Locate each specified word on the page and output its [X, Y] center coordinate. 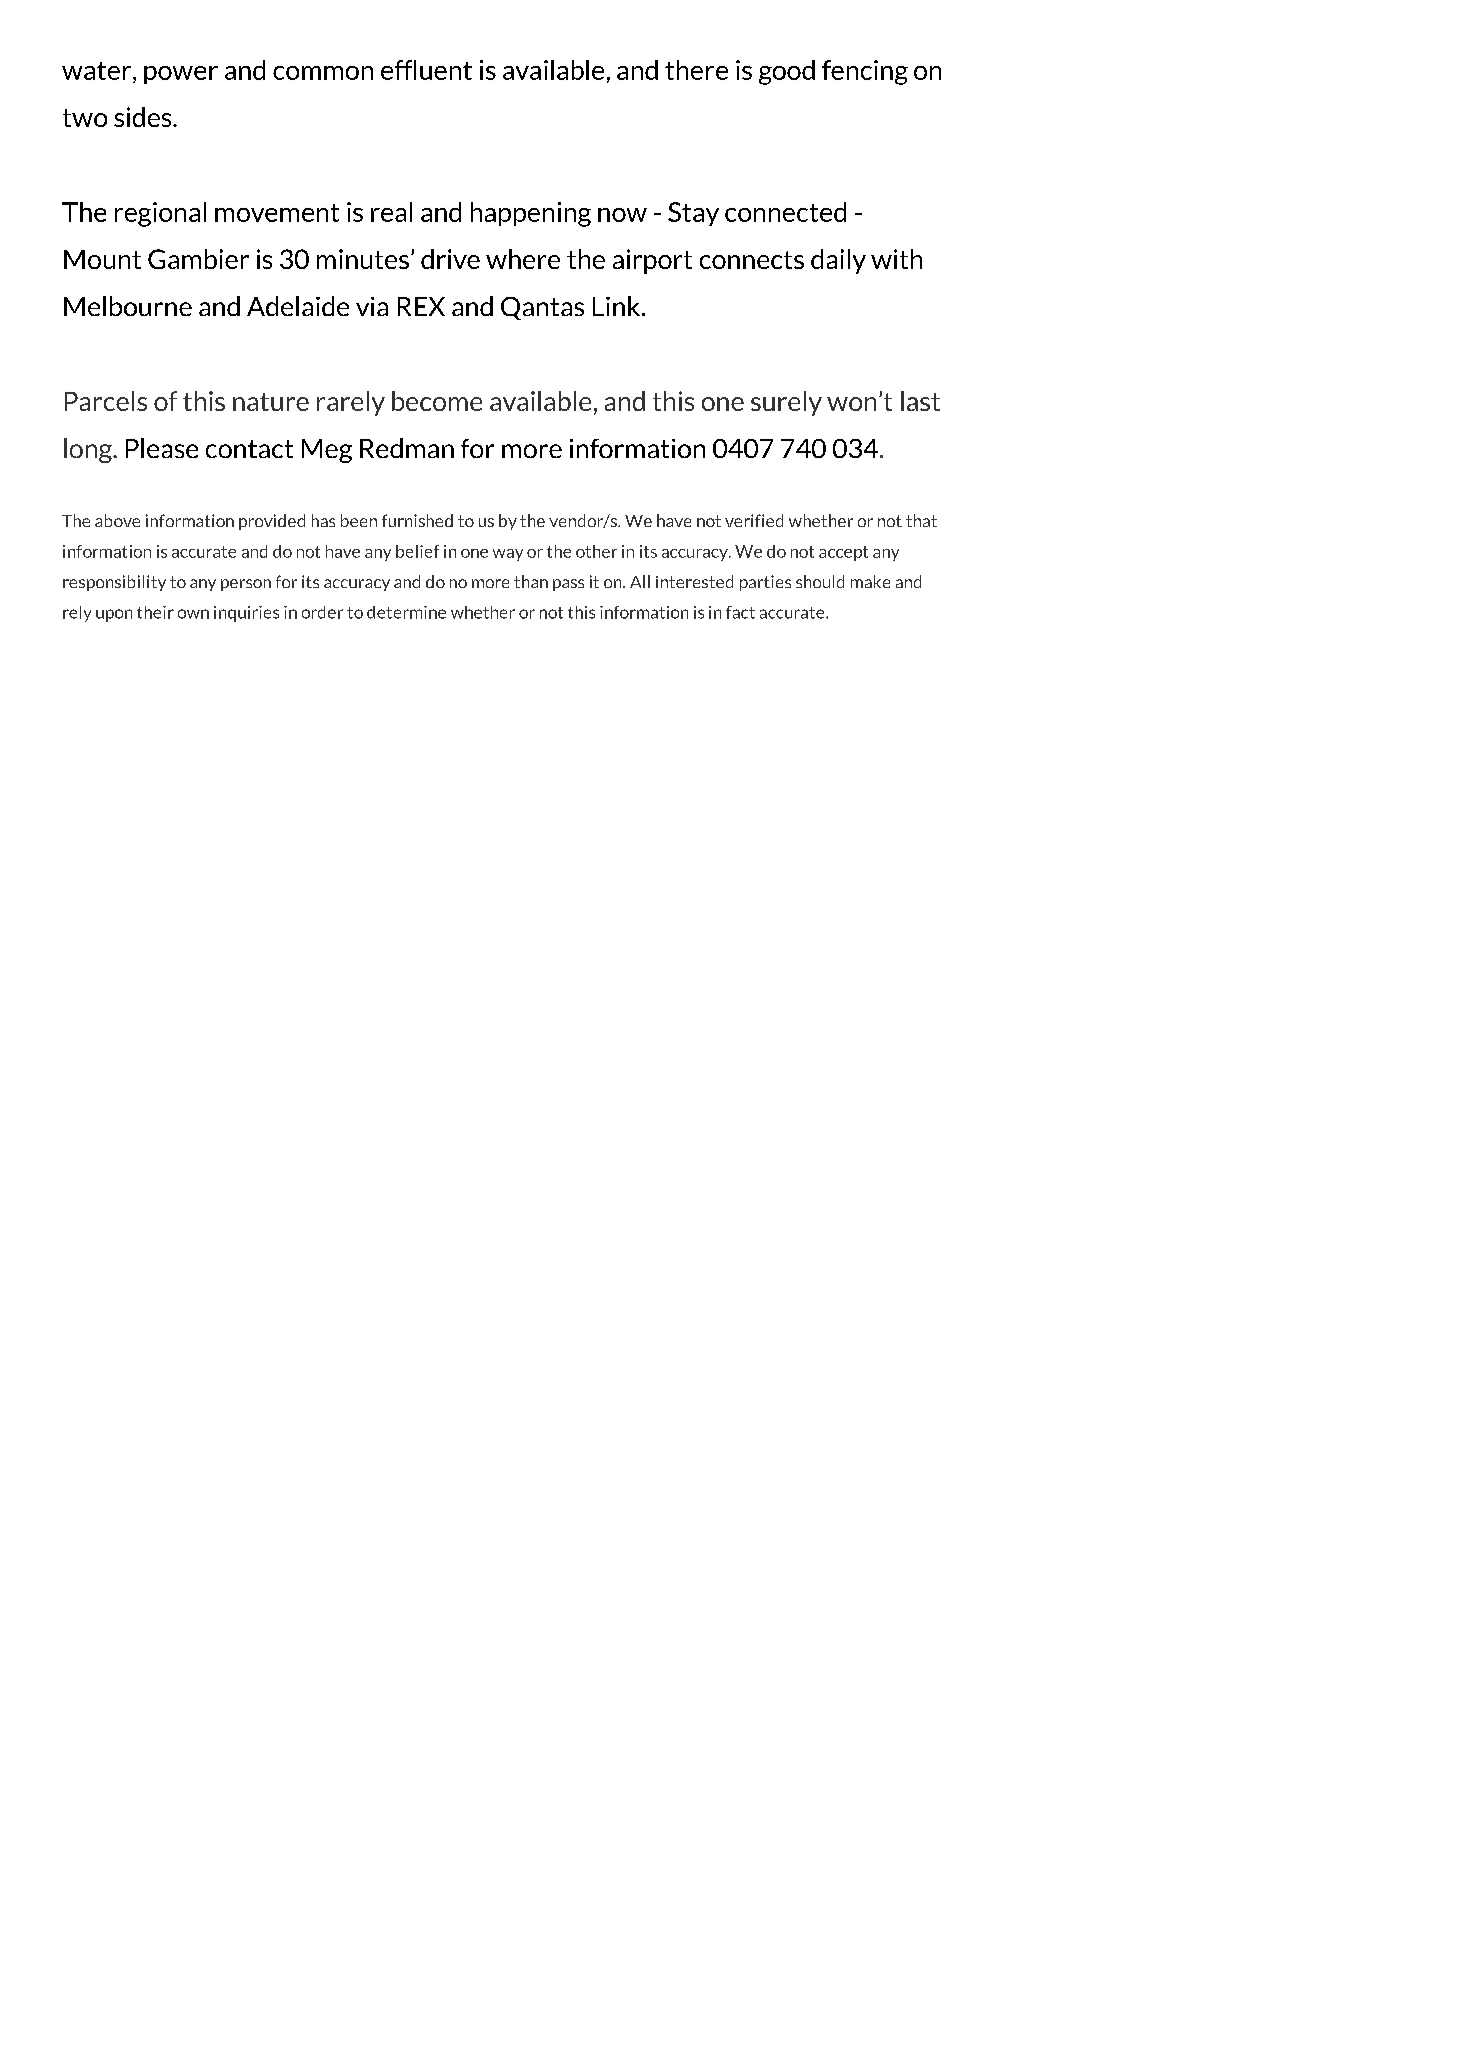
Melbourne [128, 306]
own [193, 614]
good [787, 72]
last [920, 401]
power [181, 75]
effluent [426, 70]
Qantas [542, 308]
